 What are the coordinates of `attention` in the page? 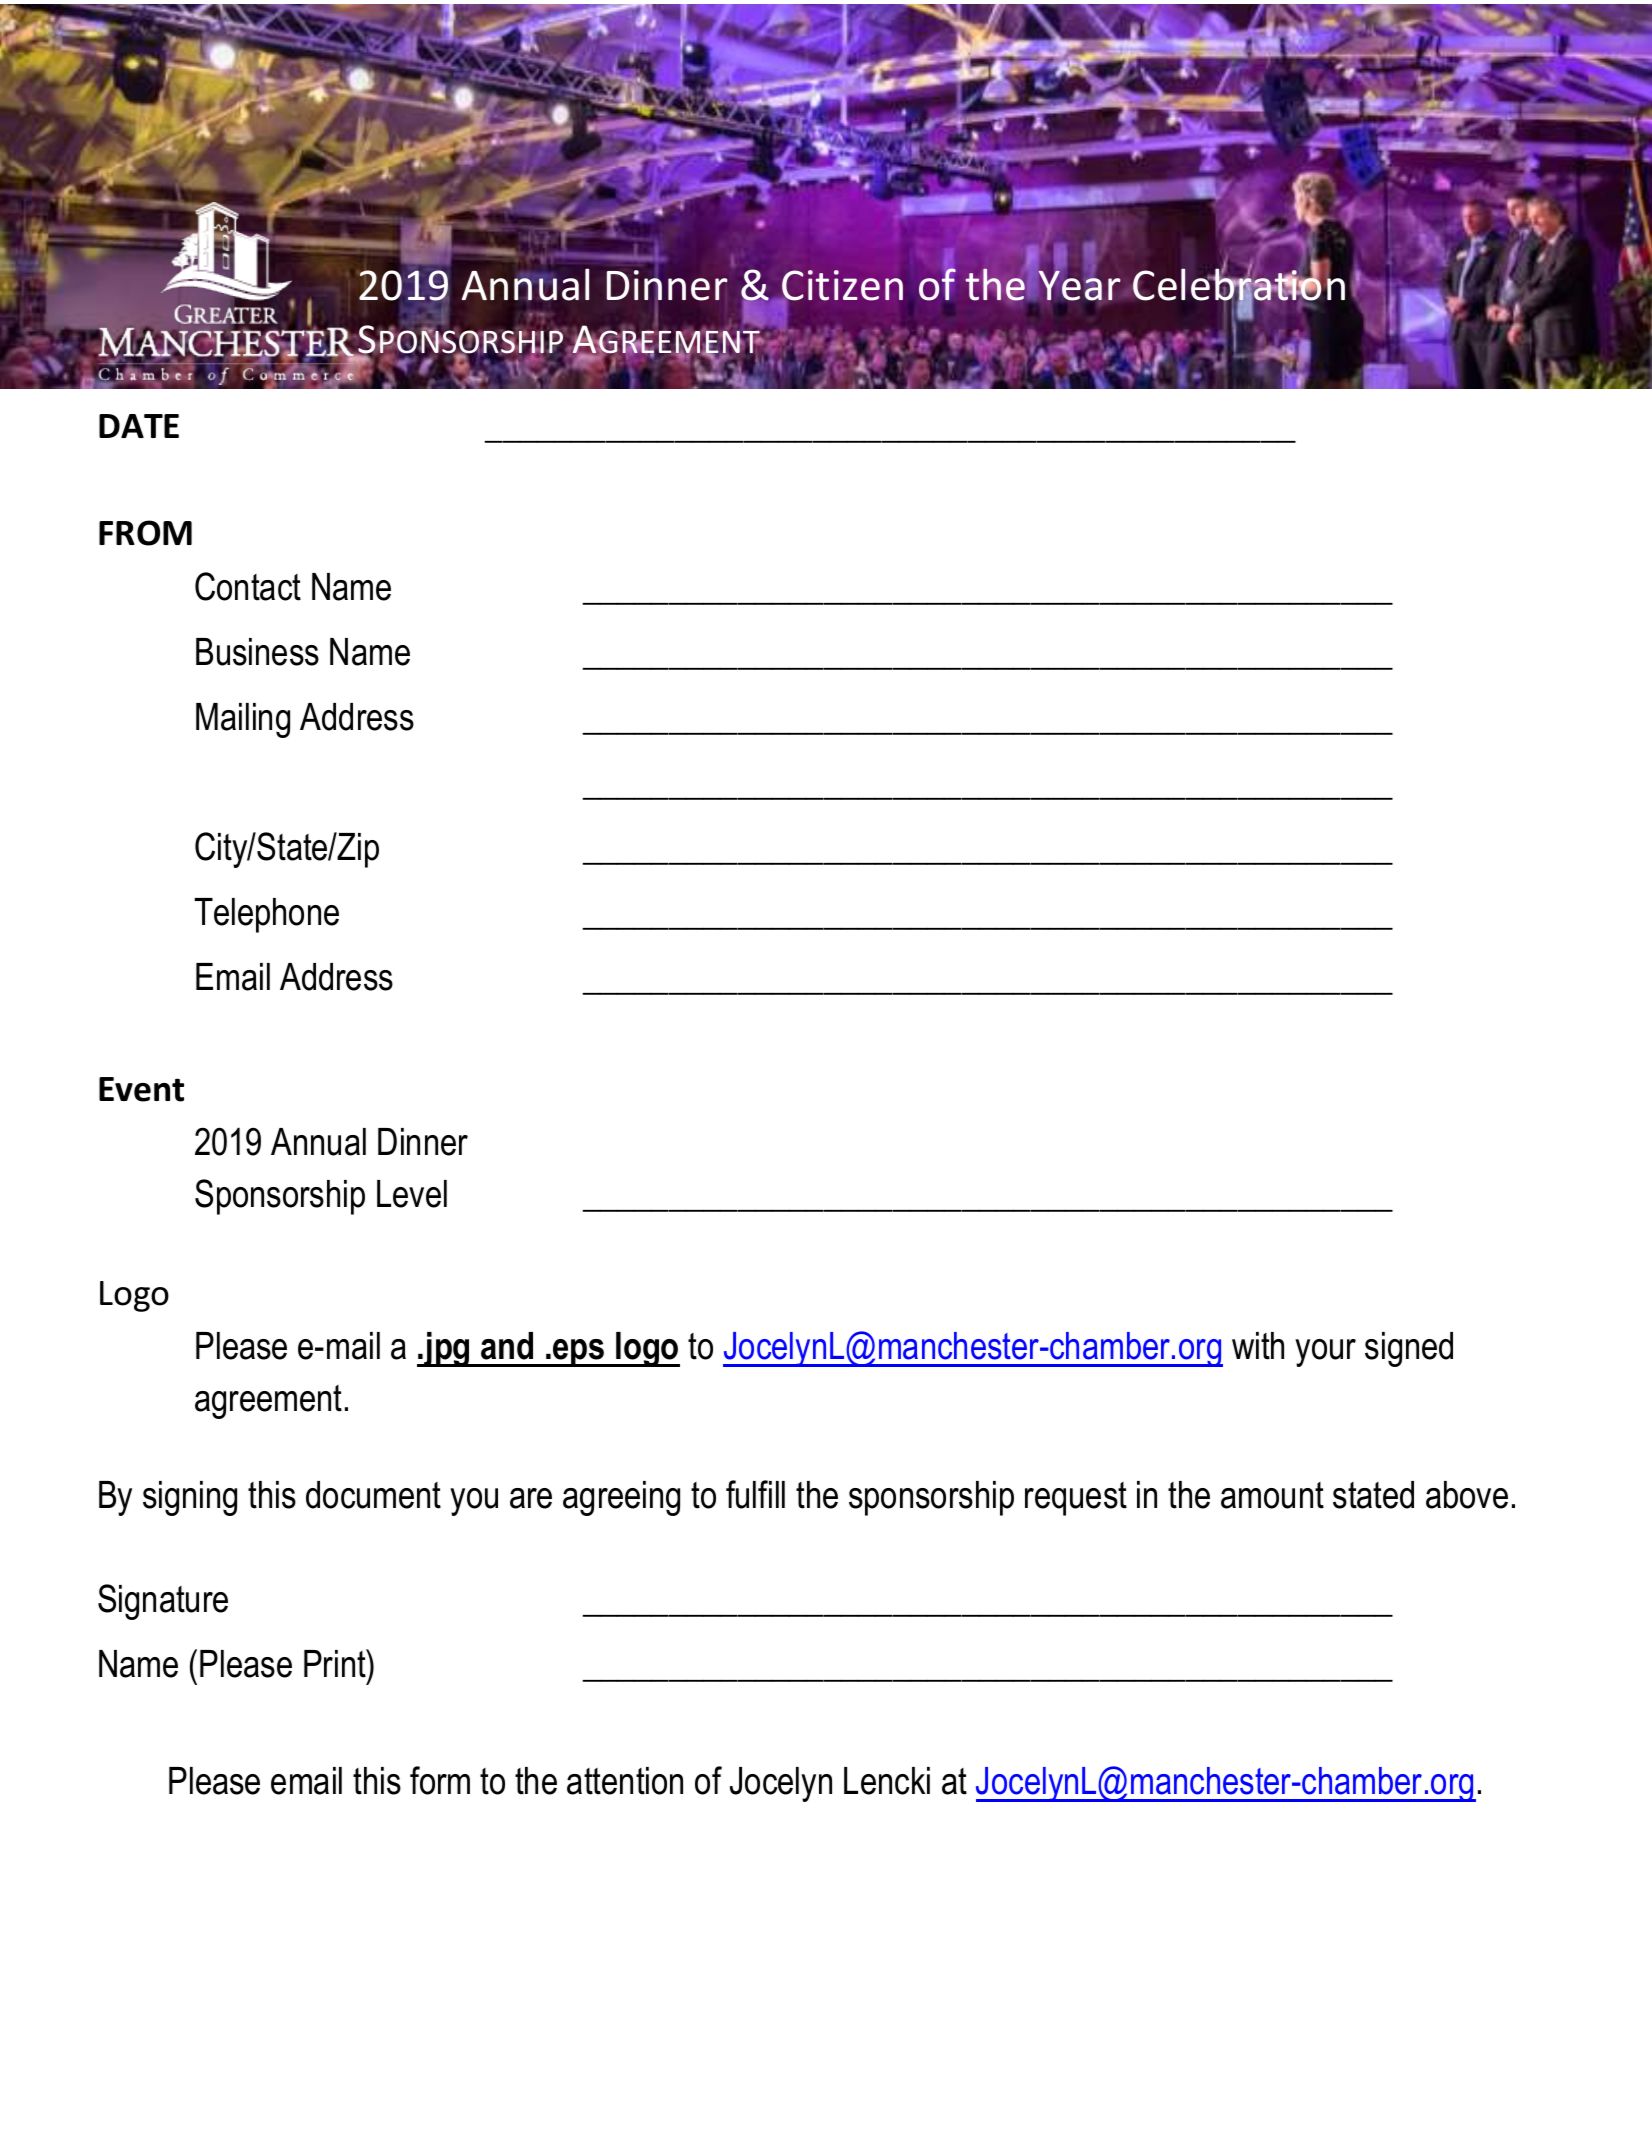 It's located at (625, 1781).
